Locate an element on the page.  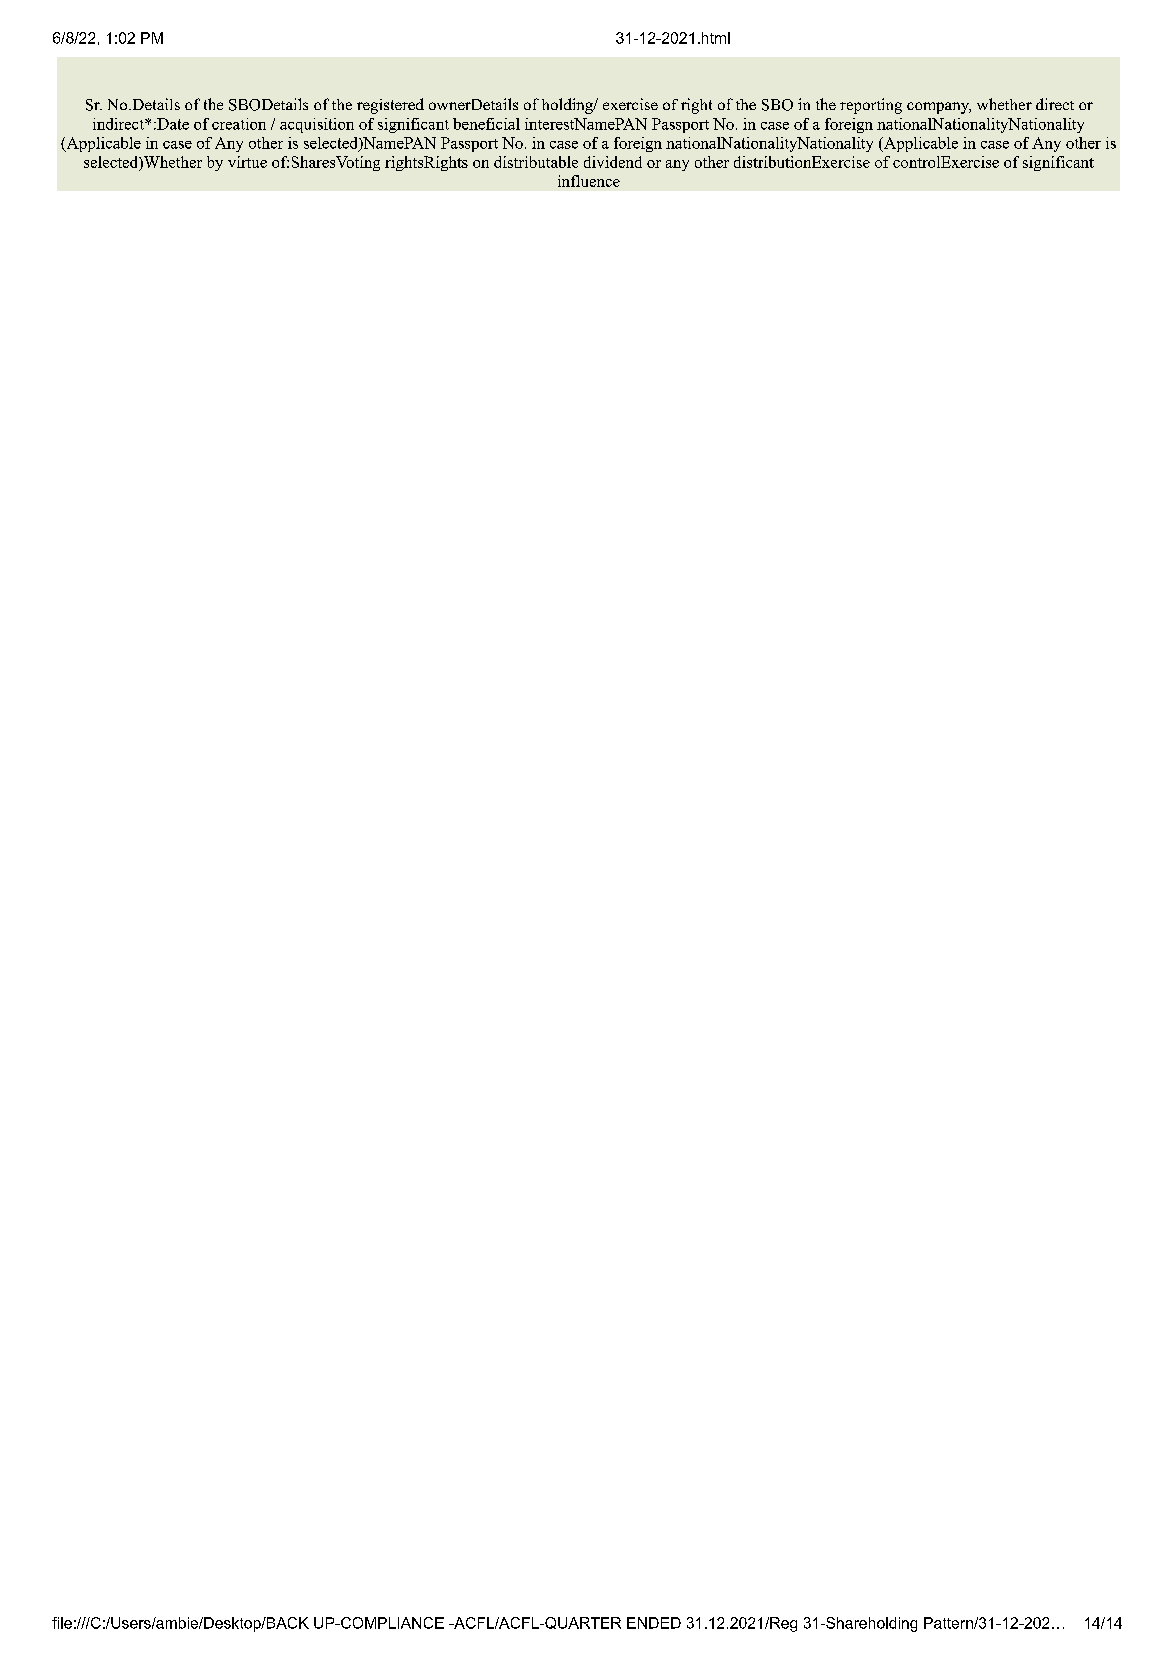
virtue is located at coordinates (247, 162).
